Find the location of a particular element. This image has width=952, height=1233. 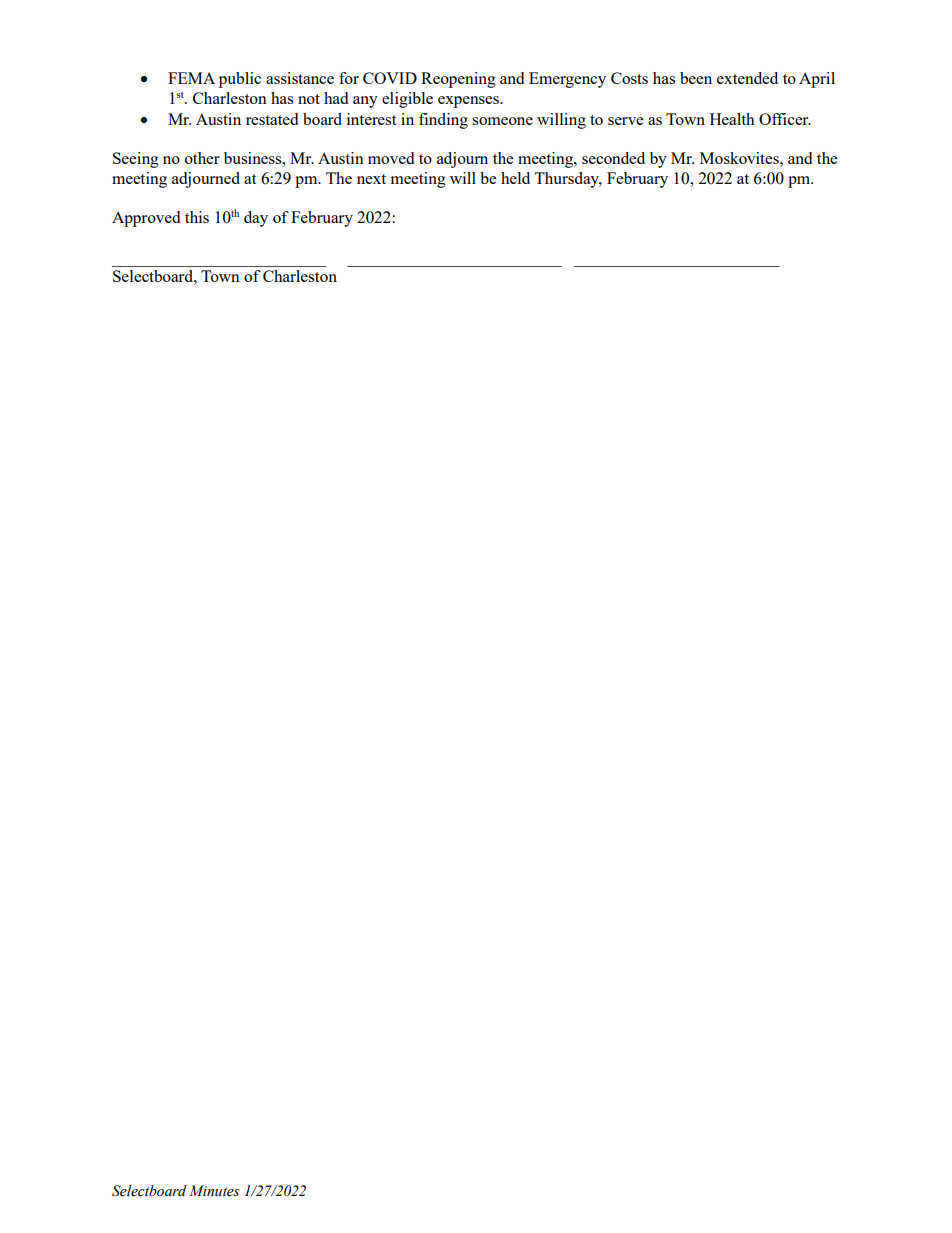

next is located at coordinates (371, 179).
